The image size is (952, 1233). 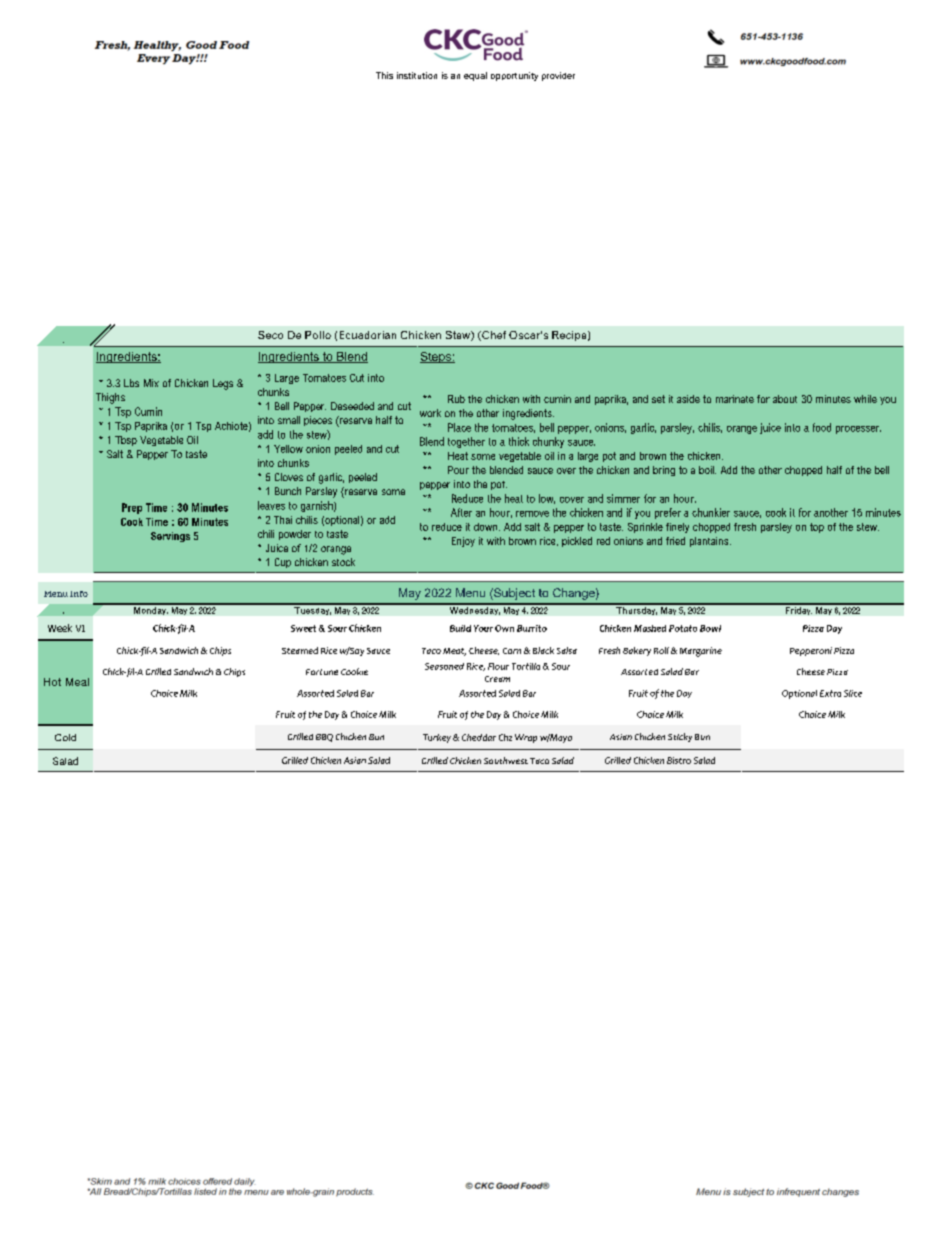 I want to click on Cheddar, so click(x=479, y=737).
